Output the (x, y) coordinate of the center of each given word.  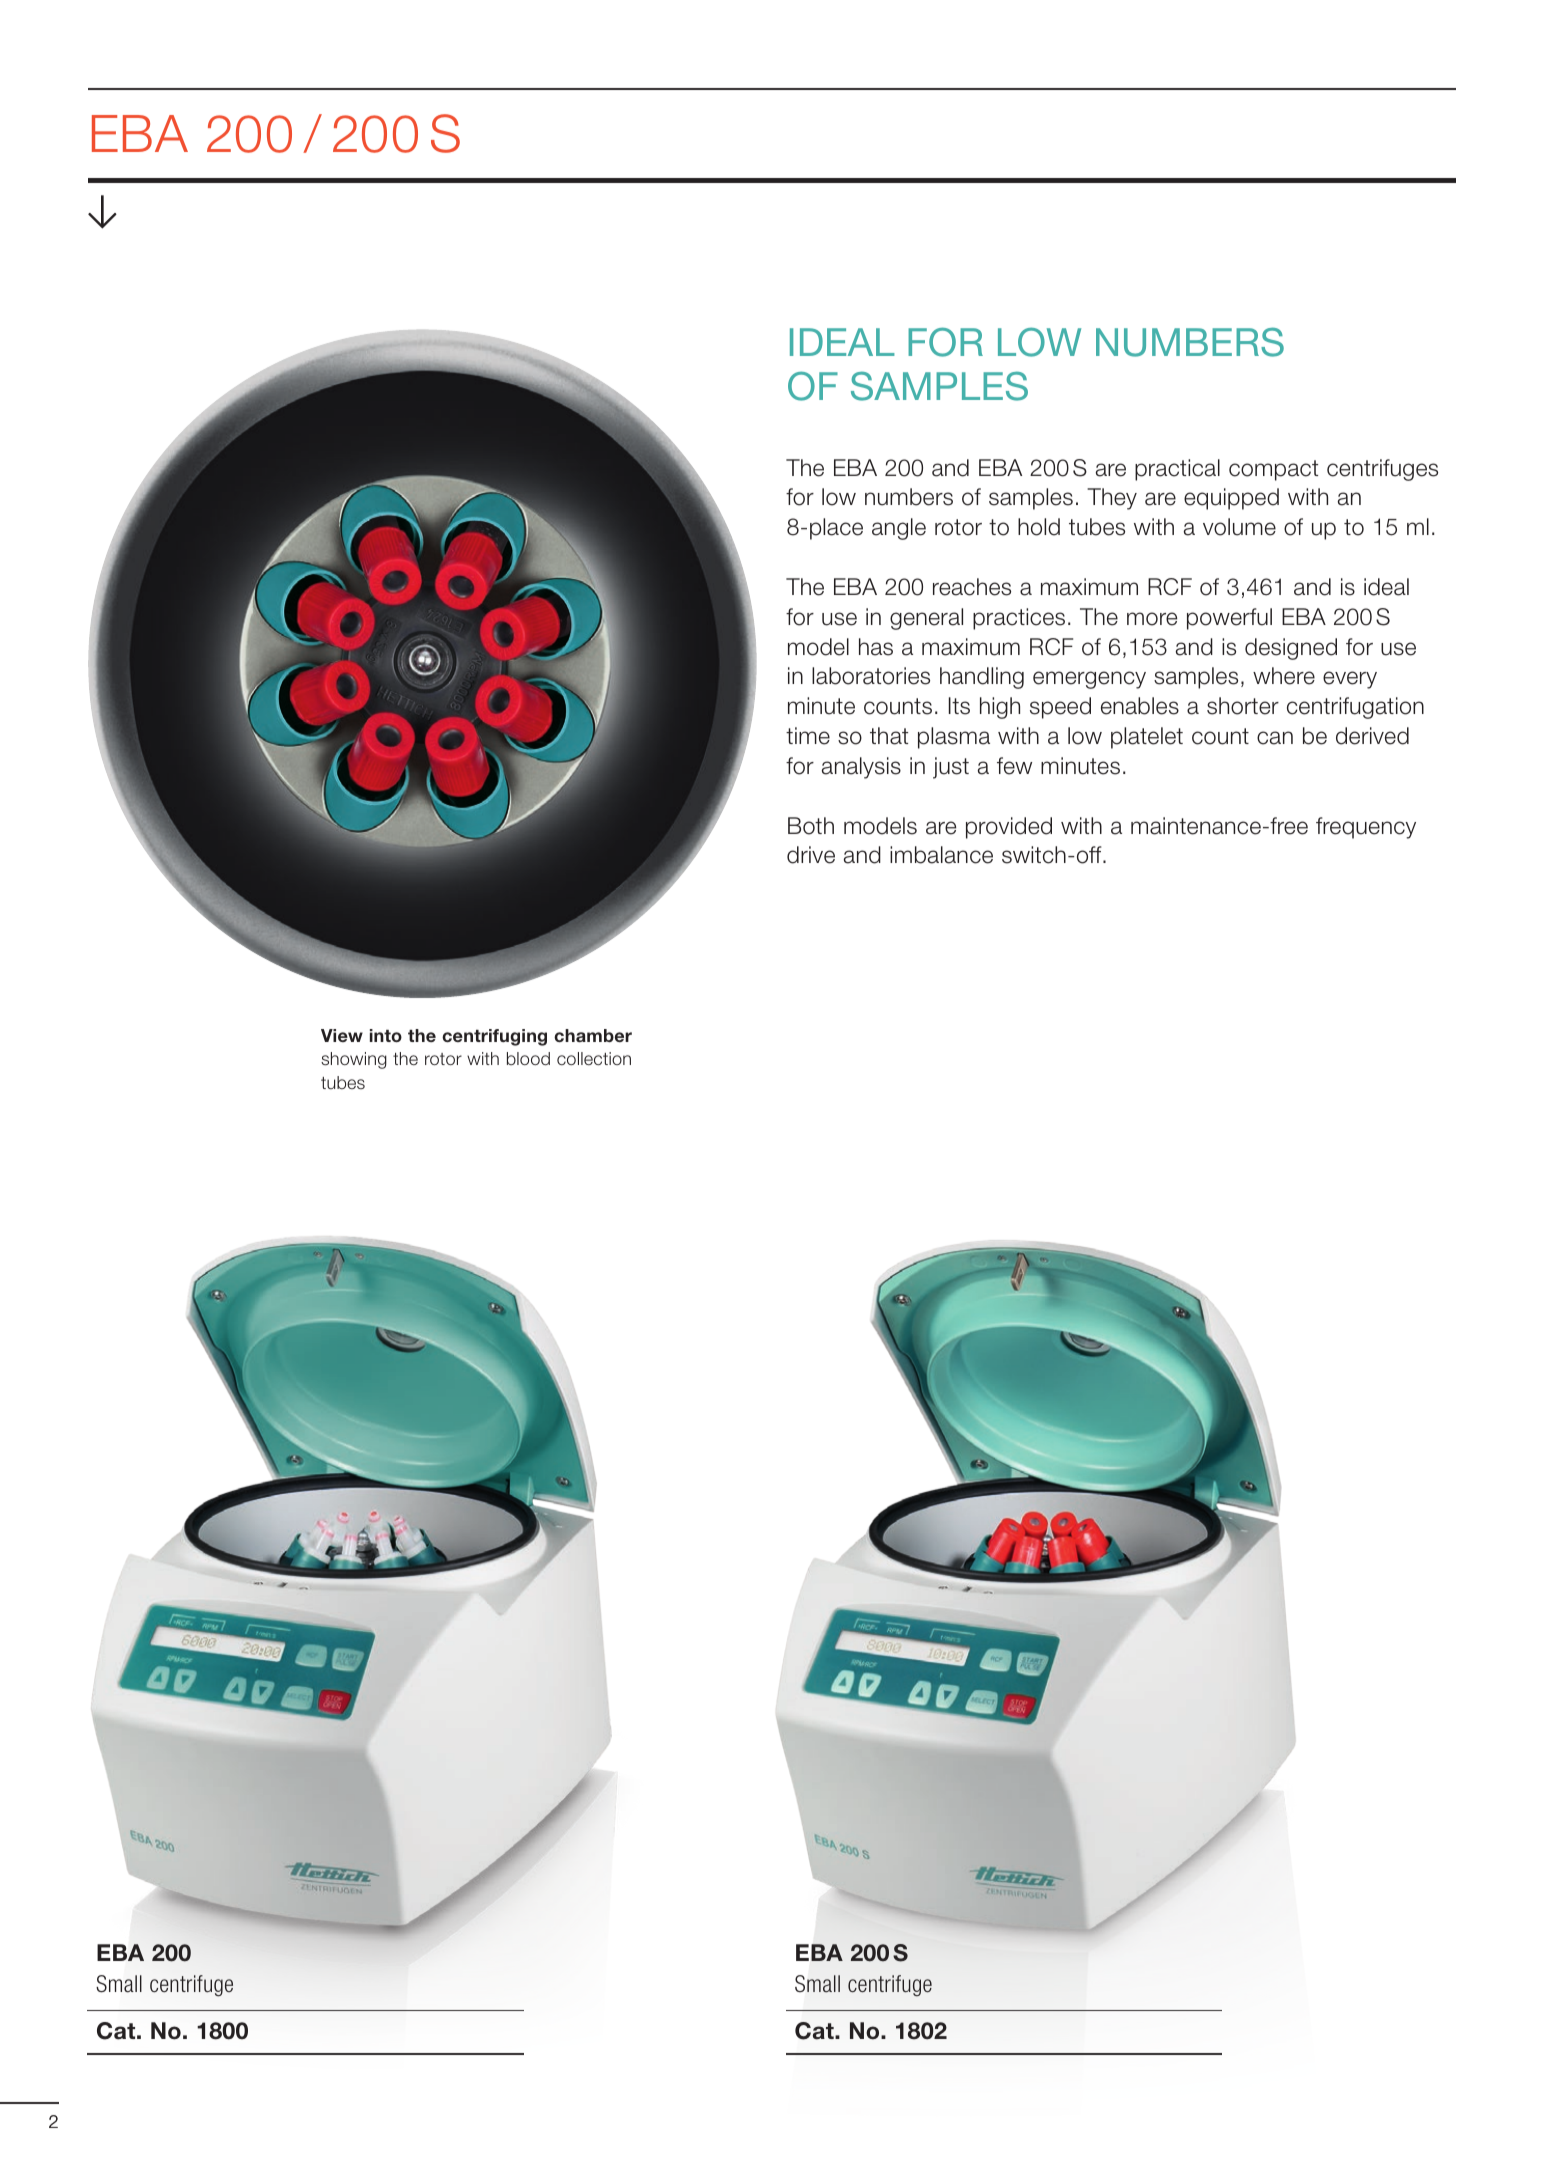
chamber (593, 1035)
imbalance (941, 855)
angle (899, 529)
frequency (1366, 828)
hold (1039, 527)
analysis (861, 768)
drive (811, 855)
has (876, 647)
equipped (1231, 499)
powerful (1229, 619)
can (1275, 738)
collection (594, 1058)
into (386, 1035)
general (926, 619)
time (808, 736)
